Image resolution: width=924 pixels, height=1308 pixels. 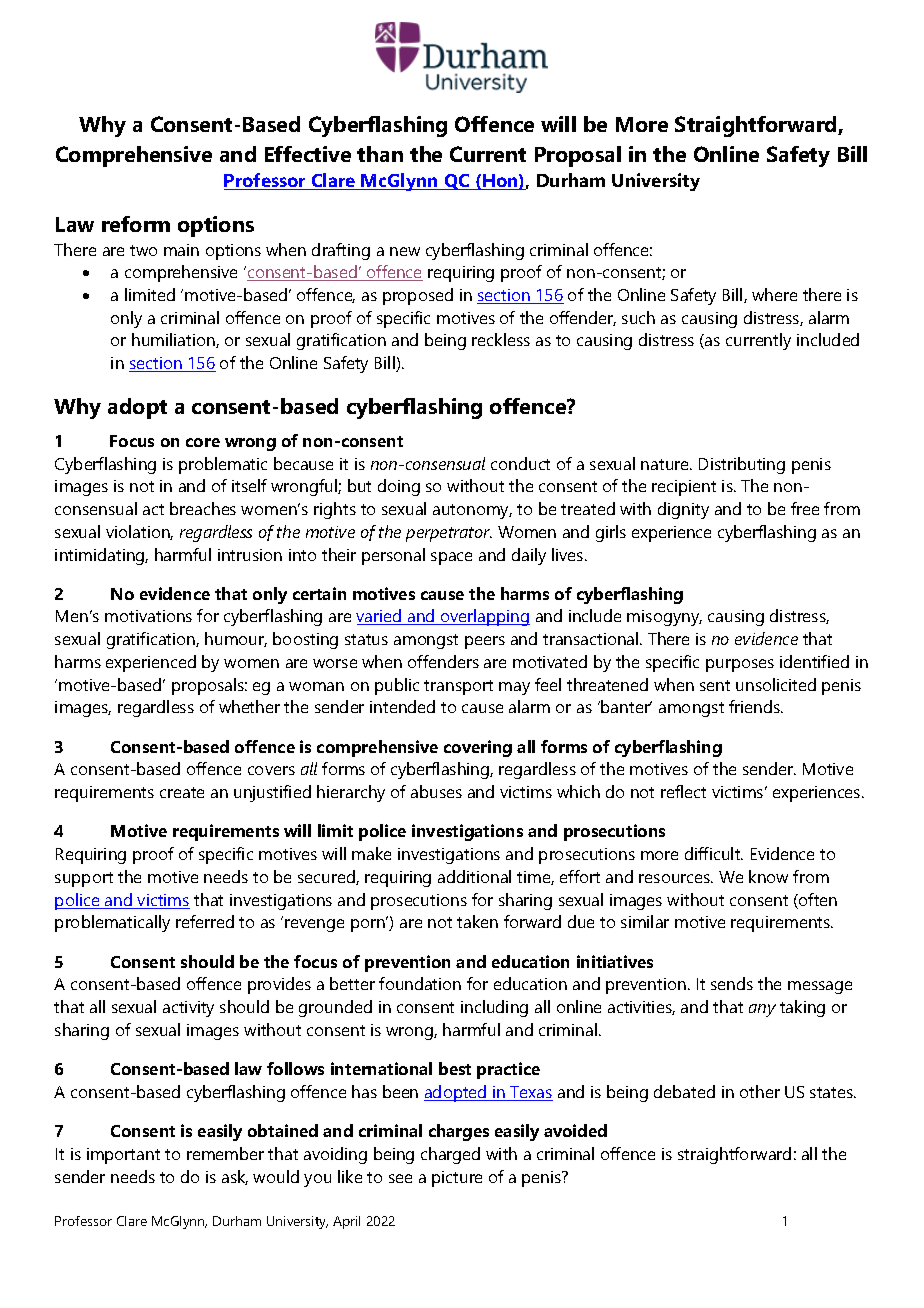 I want to click on Distributing, so click(x=742, y=465).
